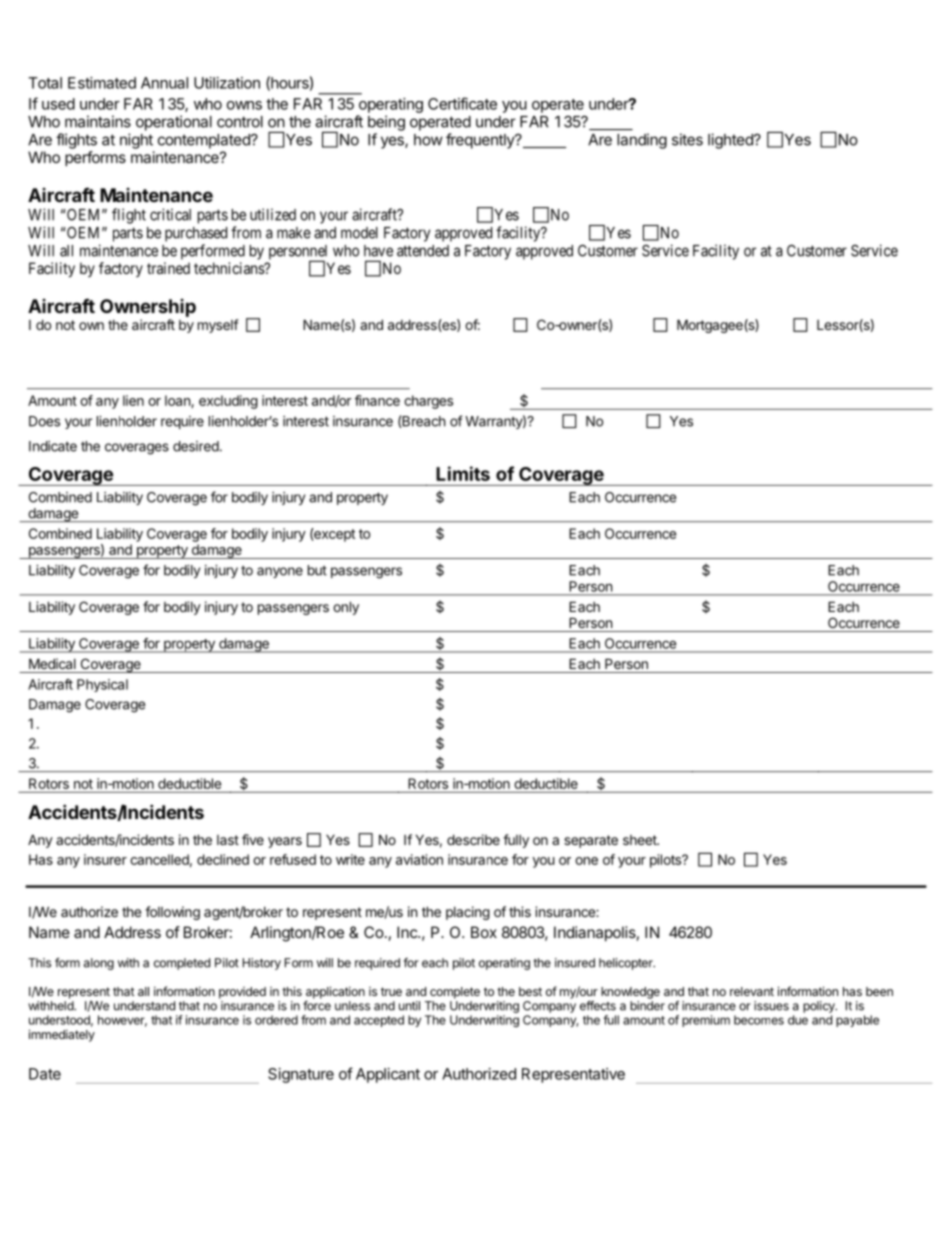 This page has width=952, height=1233. Describe the element at coordinates (174, 123) in the page. I see `operational` at that location.
